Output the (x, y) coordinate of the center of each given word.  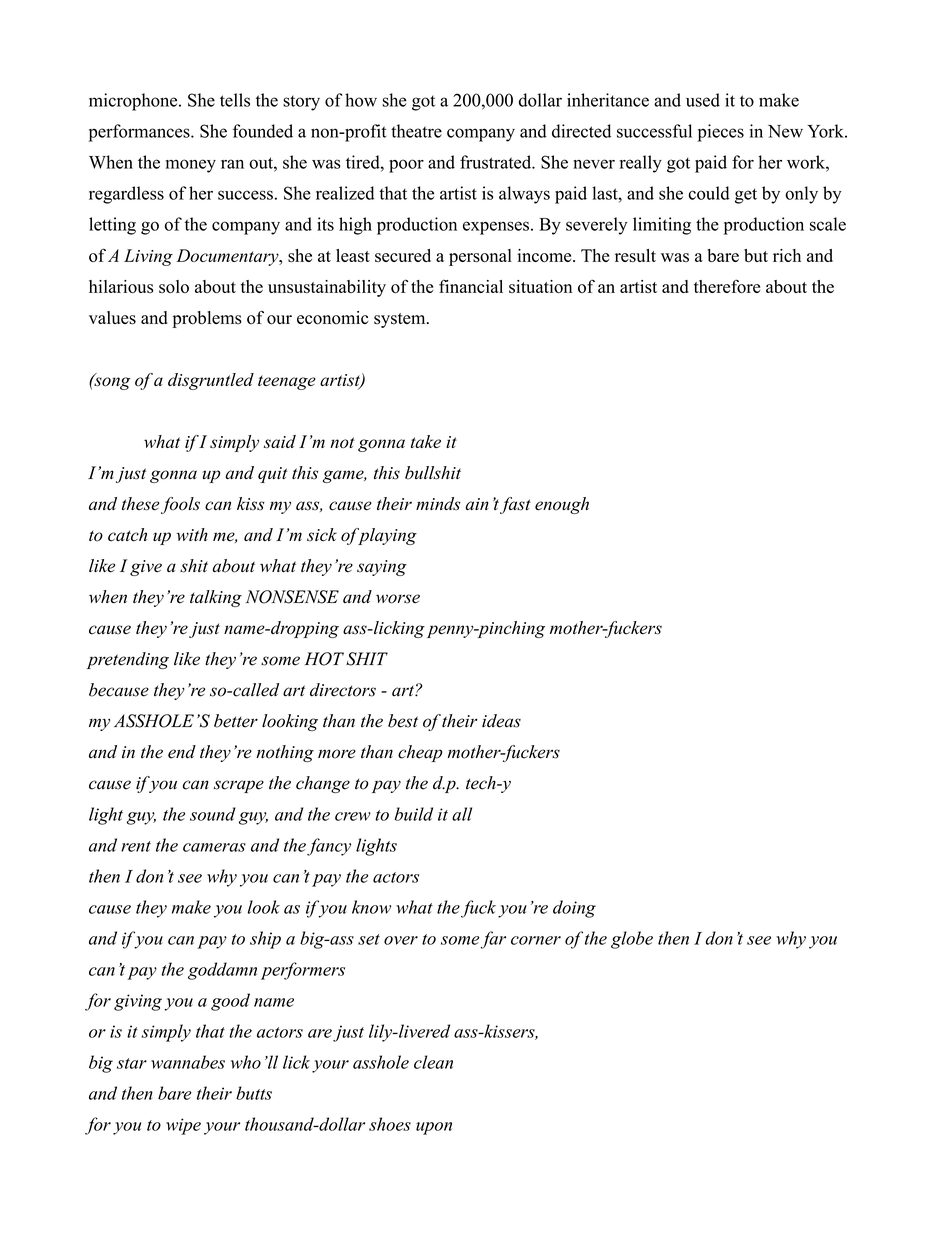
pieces (721, 133)
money (191, 166)
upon (434, 1128)
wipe (183, 1126)
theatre (416, 131)
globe (632, 940)
